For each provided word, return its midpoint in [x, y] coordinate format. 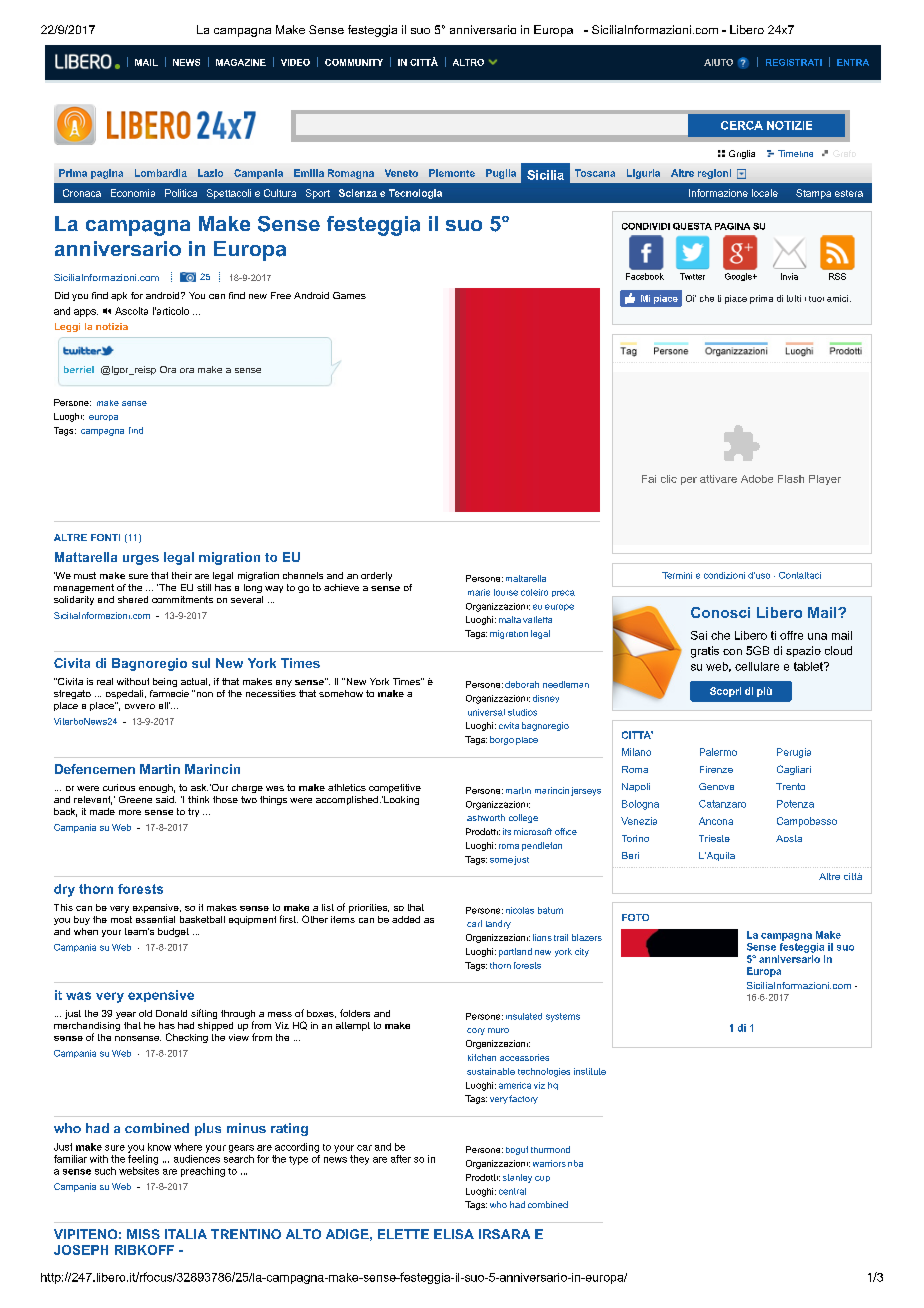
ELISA [454, 1234]
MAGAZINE [241, 62]
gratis [705, 652]
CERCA [742, 125]
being [165, 682]
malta [510, 619]
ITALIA [186, 1234]
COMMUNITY [354, 62]
